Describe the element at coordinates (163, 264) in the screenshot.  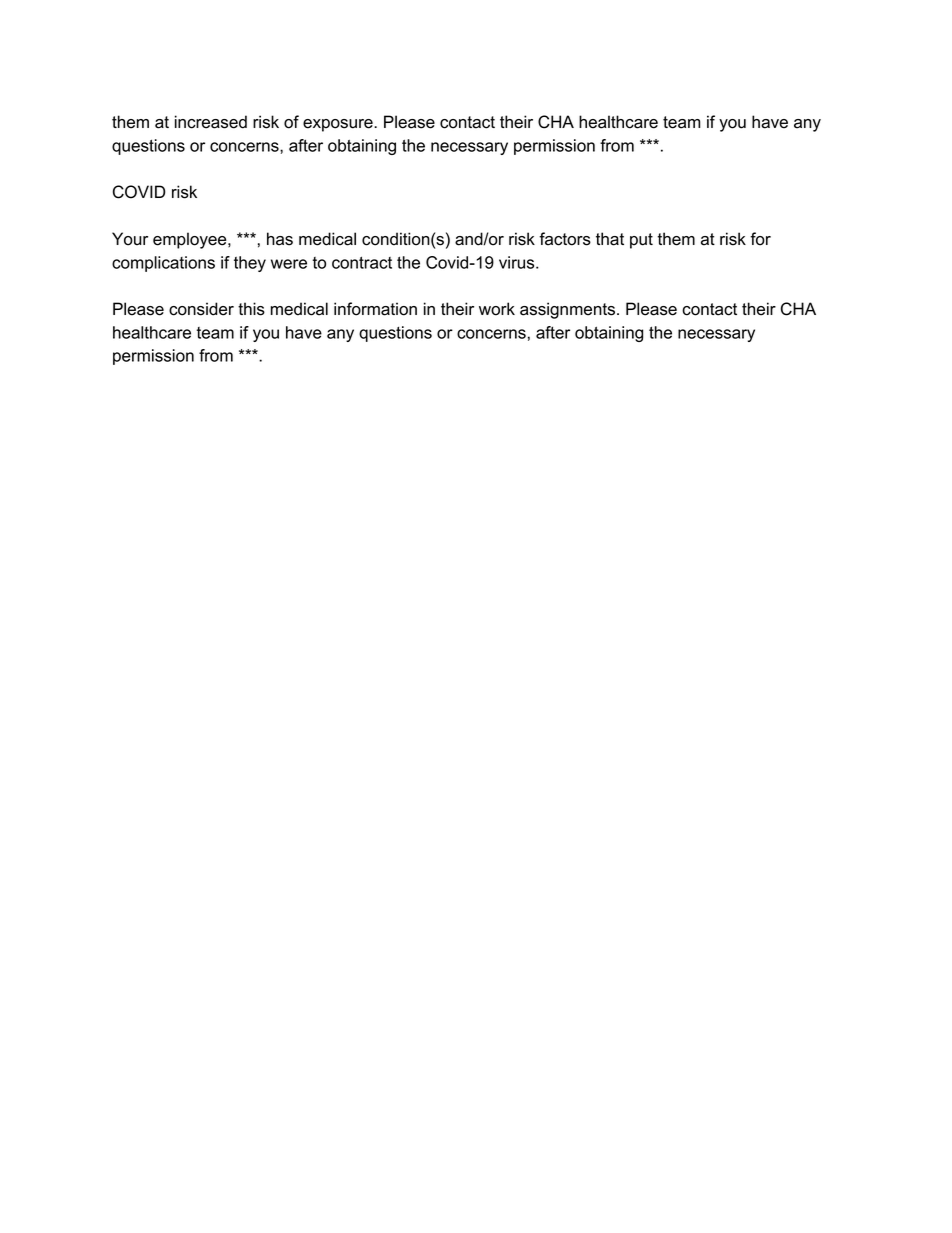
I see `complications` at that location.
